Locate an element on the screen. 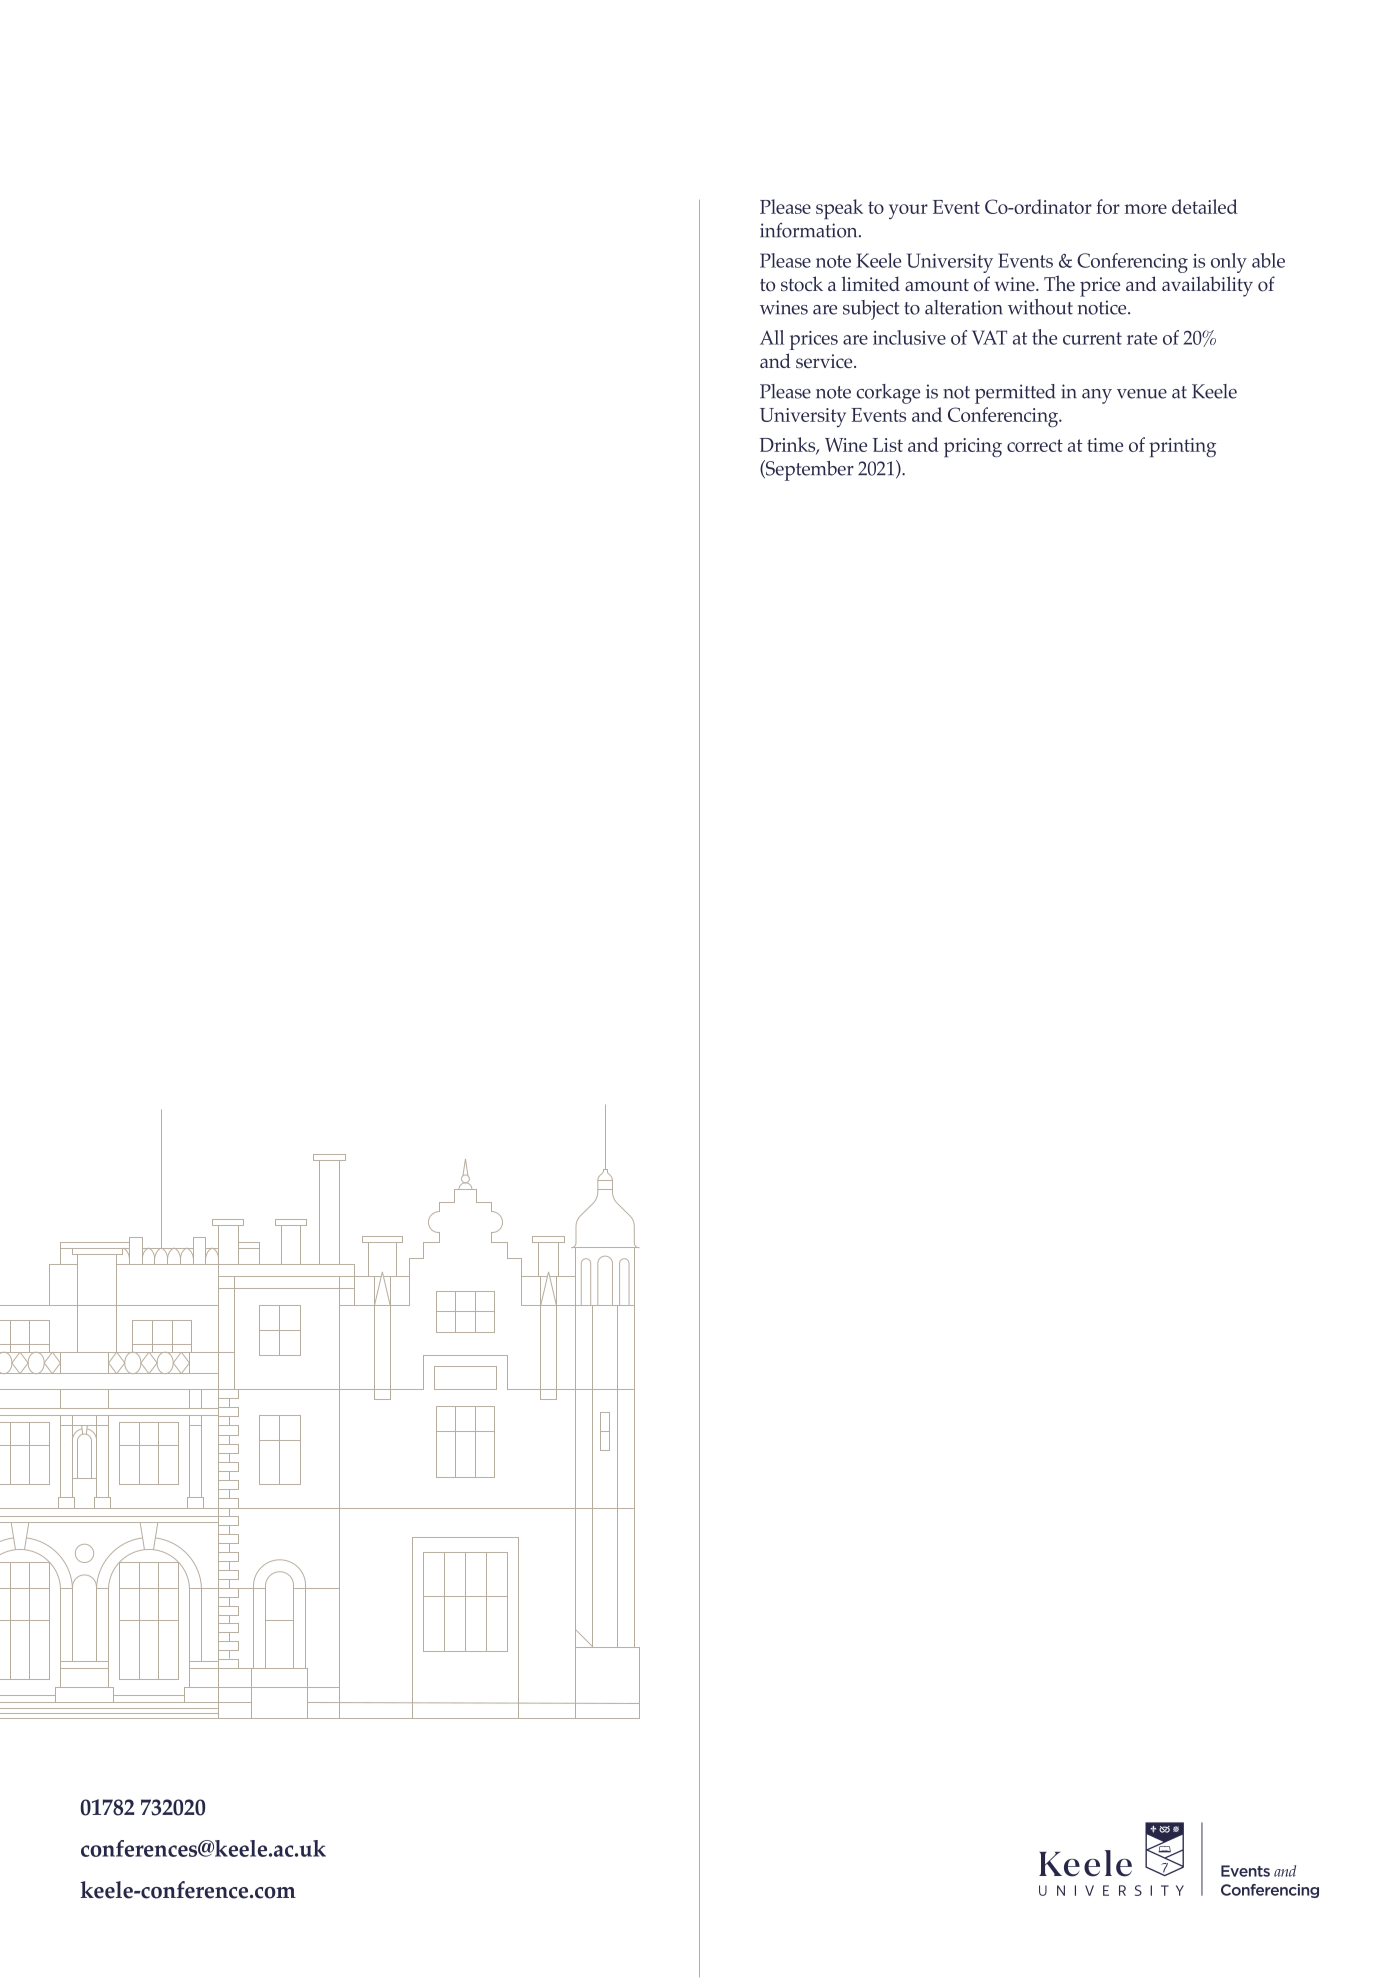 This screenshot has width=1399, height=1978. your is located at coordinates (908, 211).
